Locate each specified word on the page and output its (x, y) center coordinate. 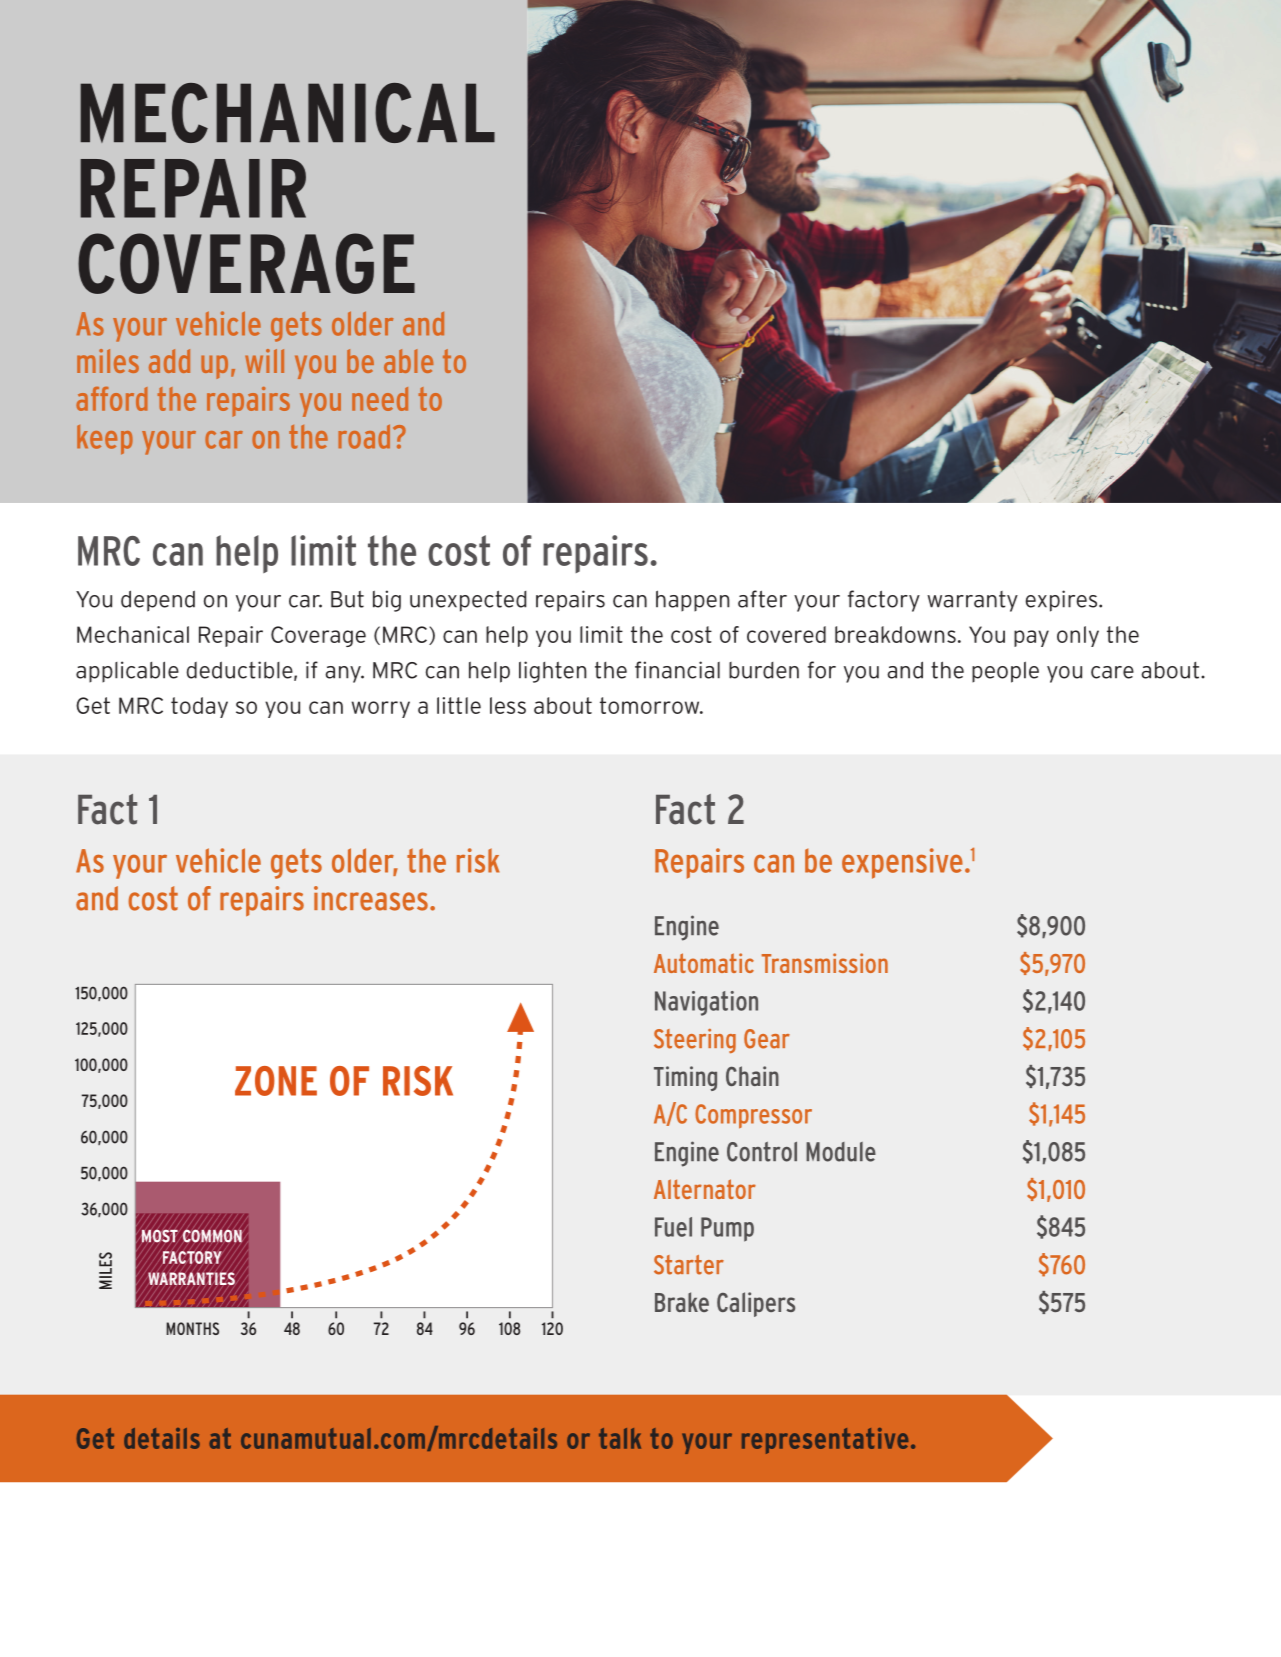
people (1005, 672)
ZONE (276, 1081)
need (380, 399)
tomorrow (651, 705)
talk (620, 1438)
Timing (685, 1078)
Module (841, 1152)
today (199, 707)
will (264, 361)
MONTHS (192, 1328)
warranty (972, 601)
